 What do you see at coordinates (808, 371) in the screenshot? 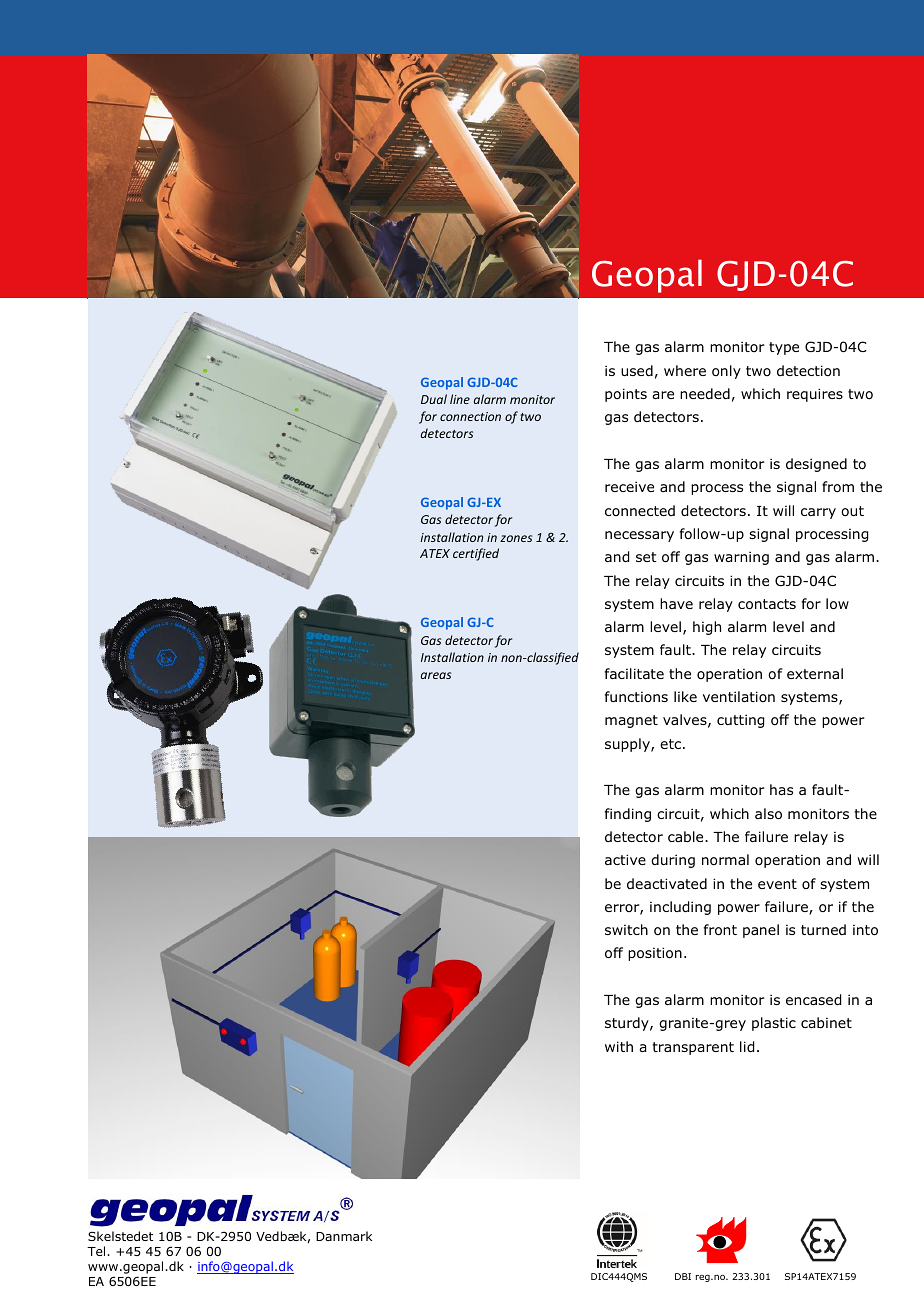
I see `detection` at bounding box center [808, 371].
